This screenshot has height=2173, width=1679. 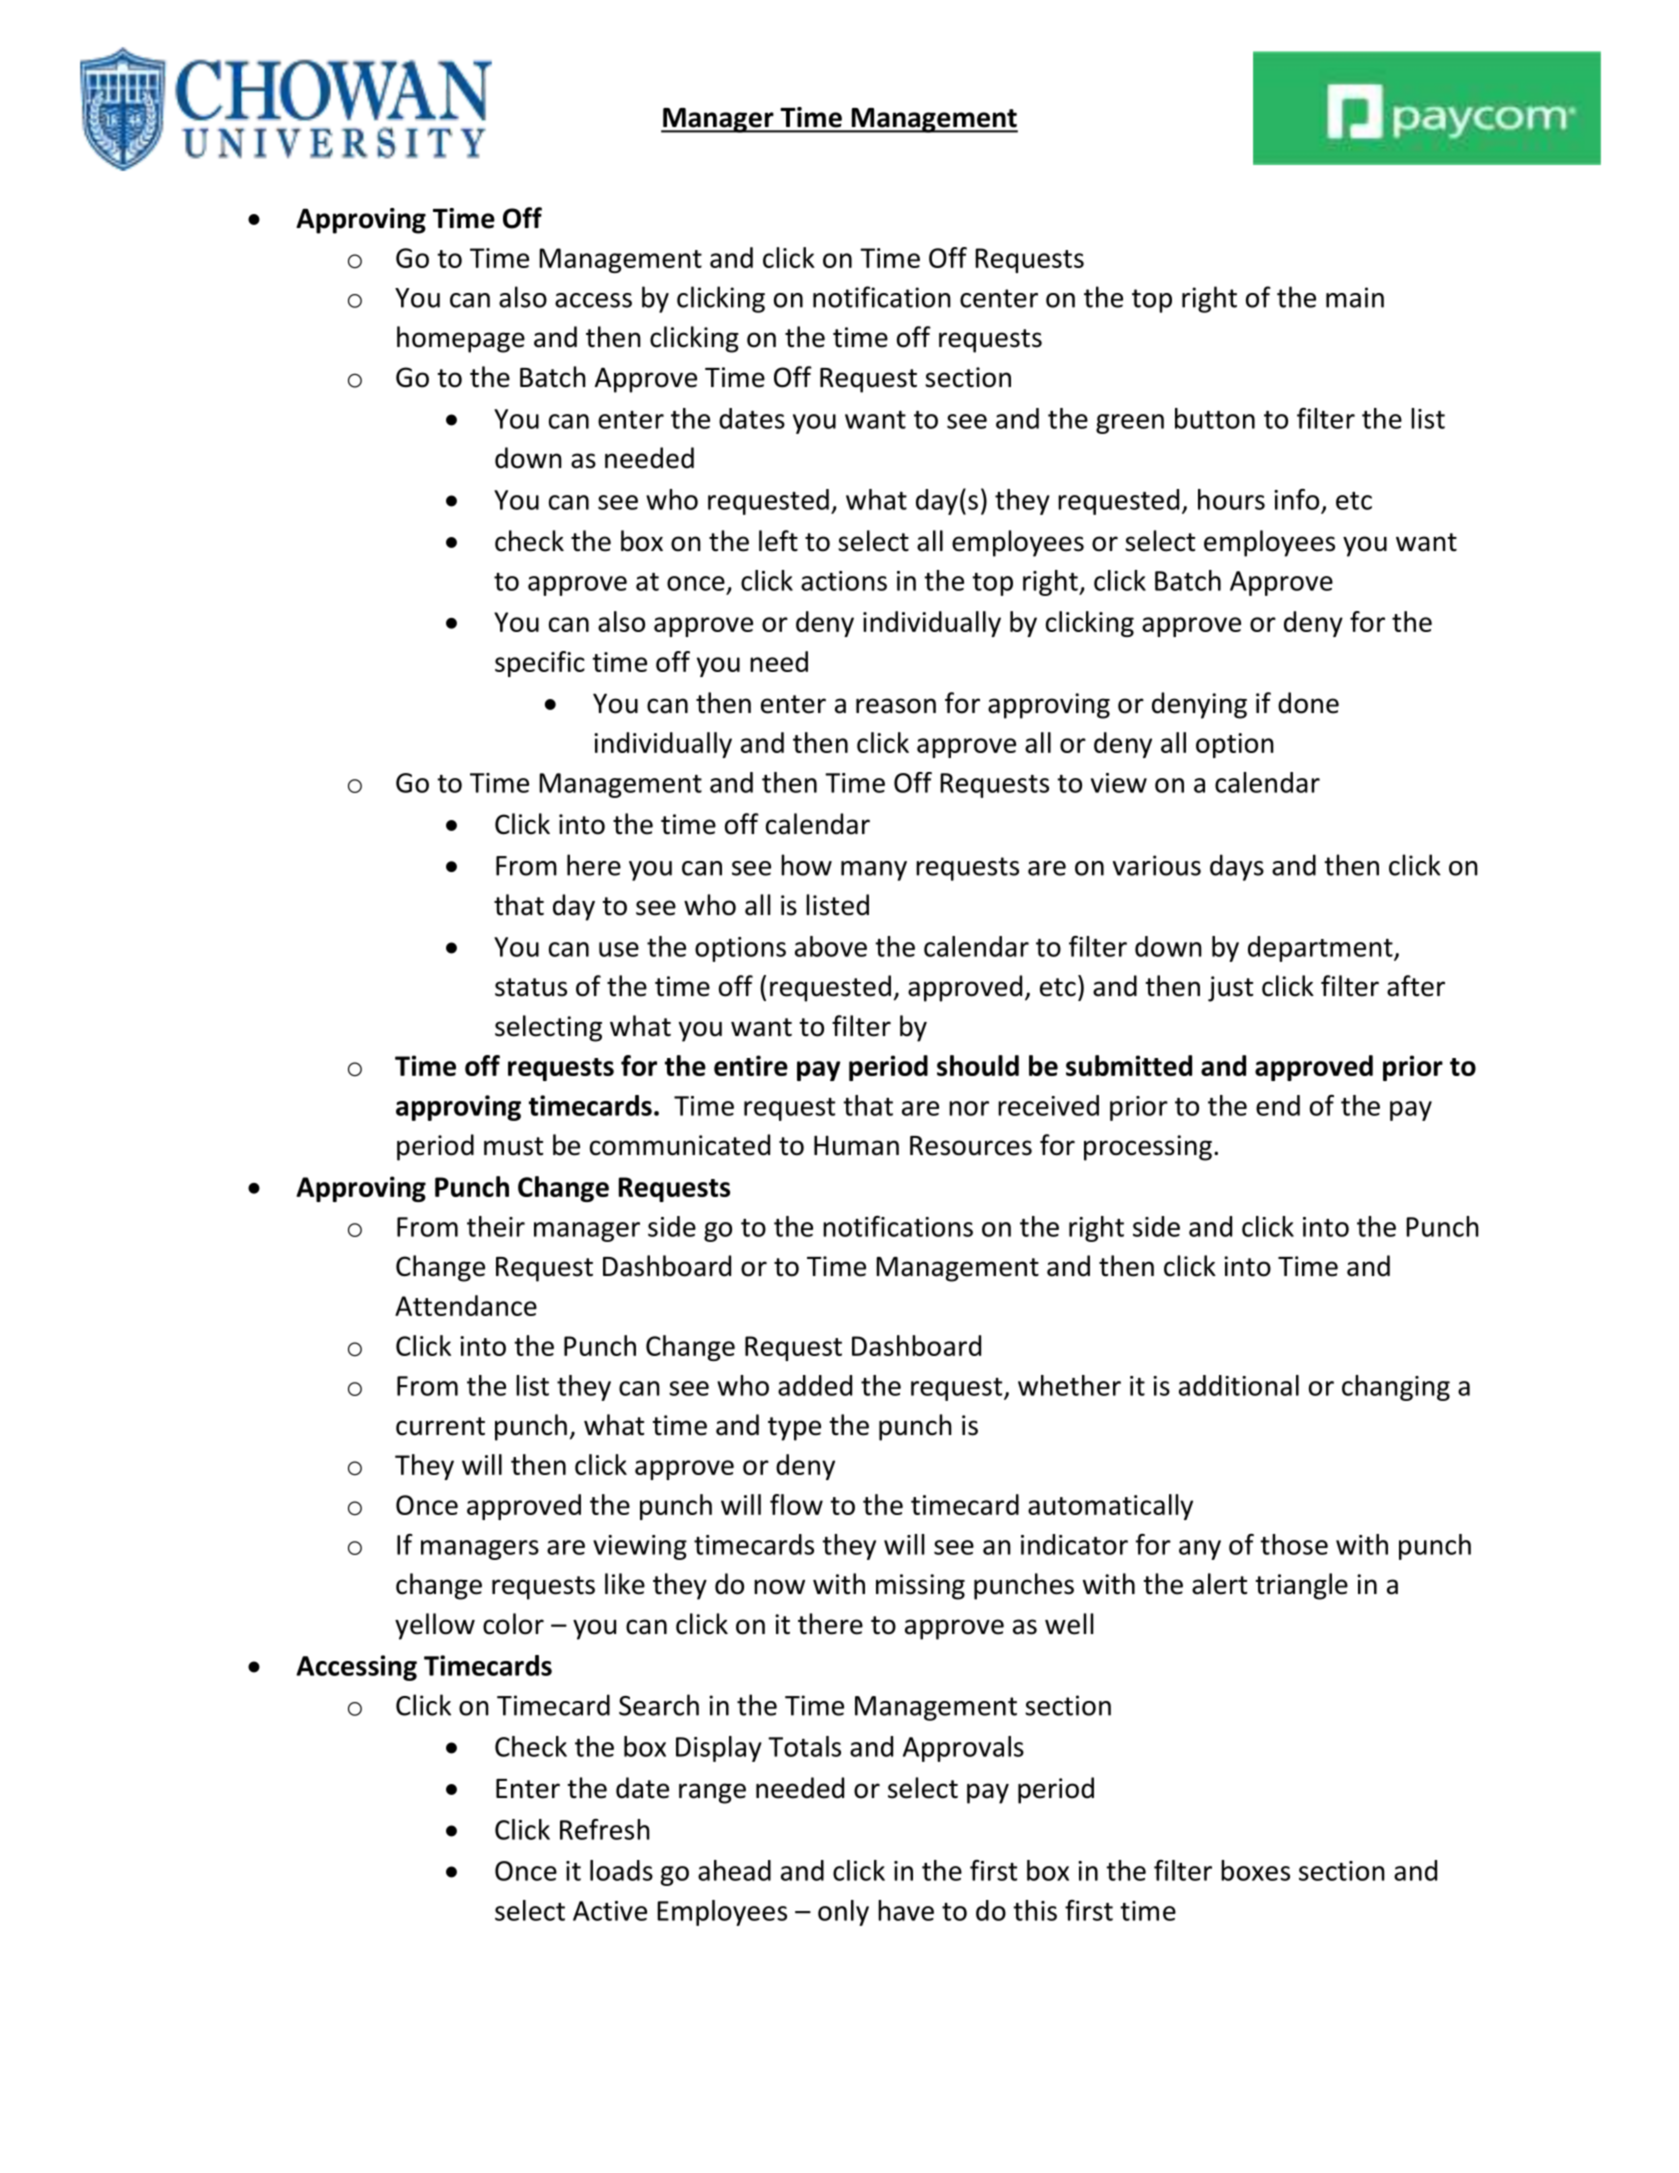 I want to click on those, so click(x=1294, y=1544).
